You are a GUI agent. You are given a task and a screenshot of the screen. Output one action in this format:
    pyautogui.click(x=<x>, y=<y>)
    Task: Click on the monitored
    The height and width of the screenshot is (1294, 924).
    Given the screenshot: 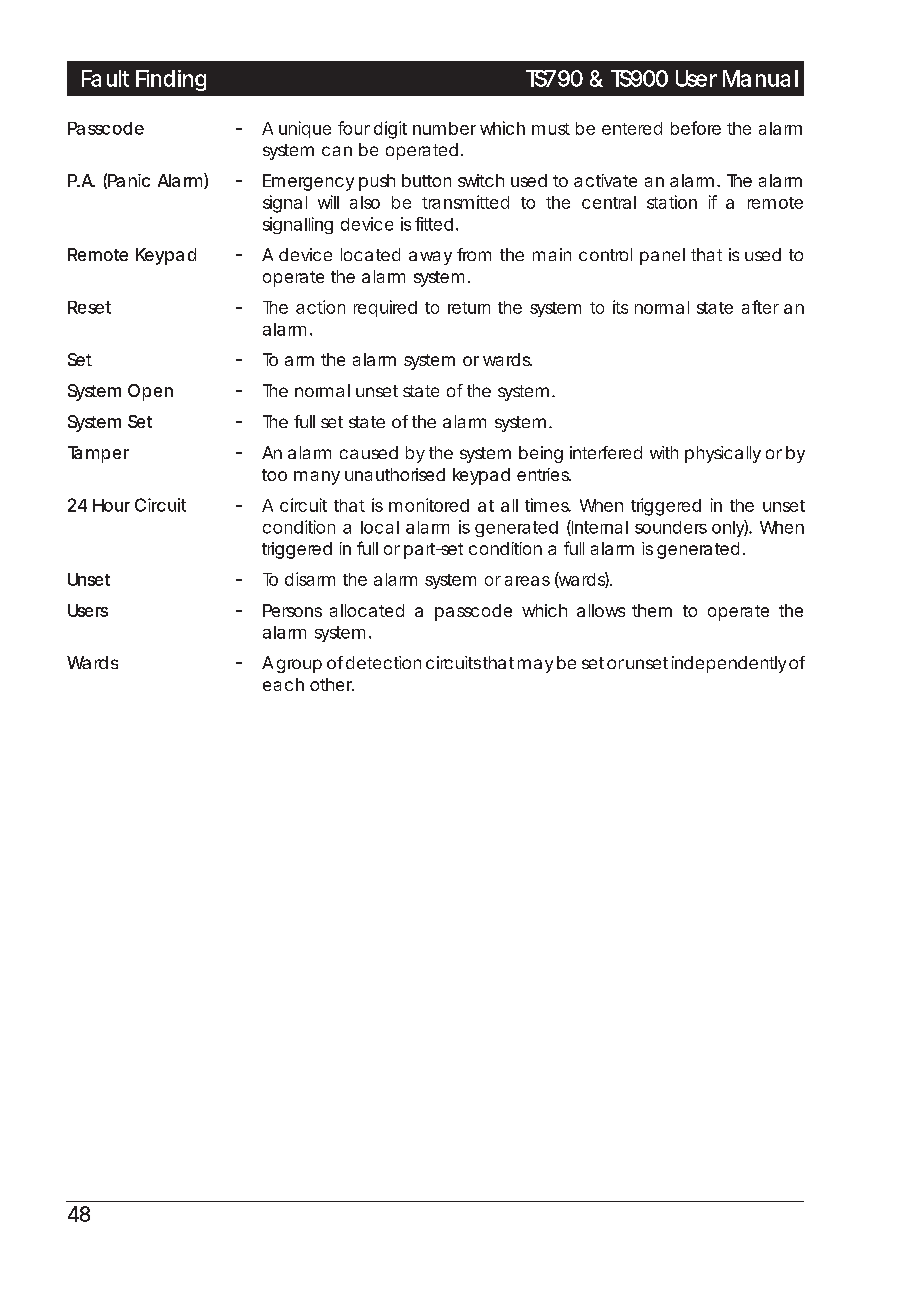 What is the action you would take?
    pyautogui.click(x=429, y=505)
